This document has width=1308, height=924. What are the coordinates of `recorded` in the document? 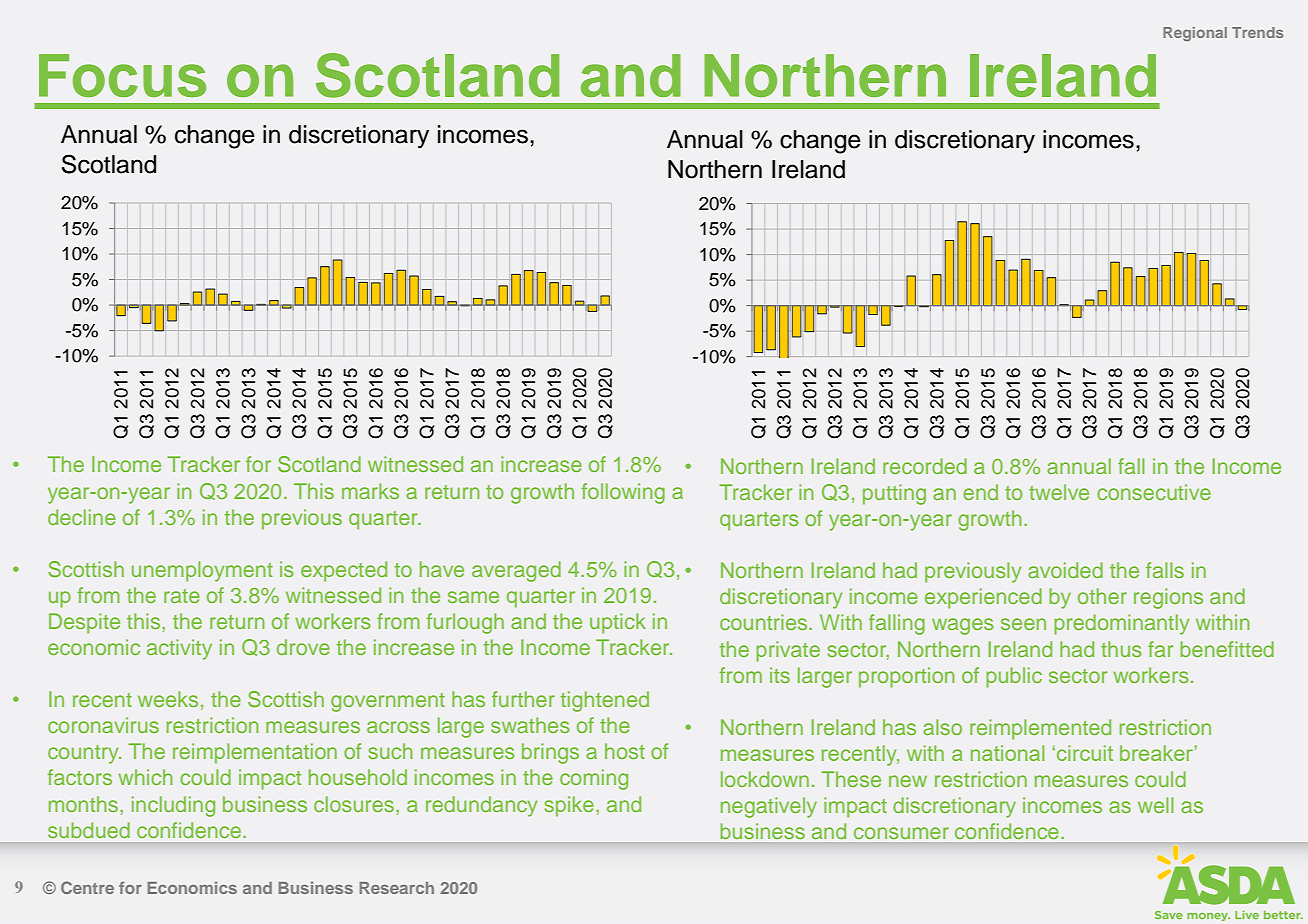 It's located at (925, 466).
